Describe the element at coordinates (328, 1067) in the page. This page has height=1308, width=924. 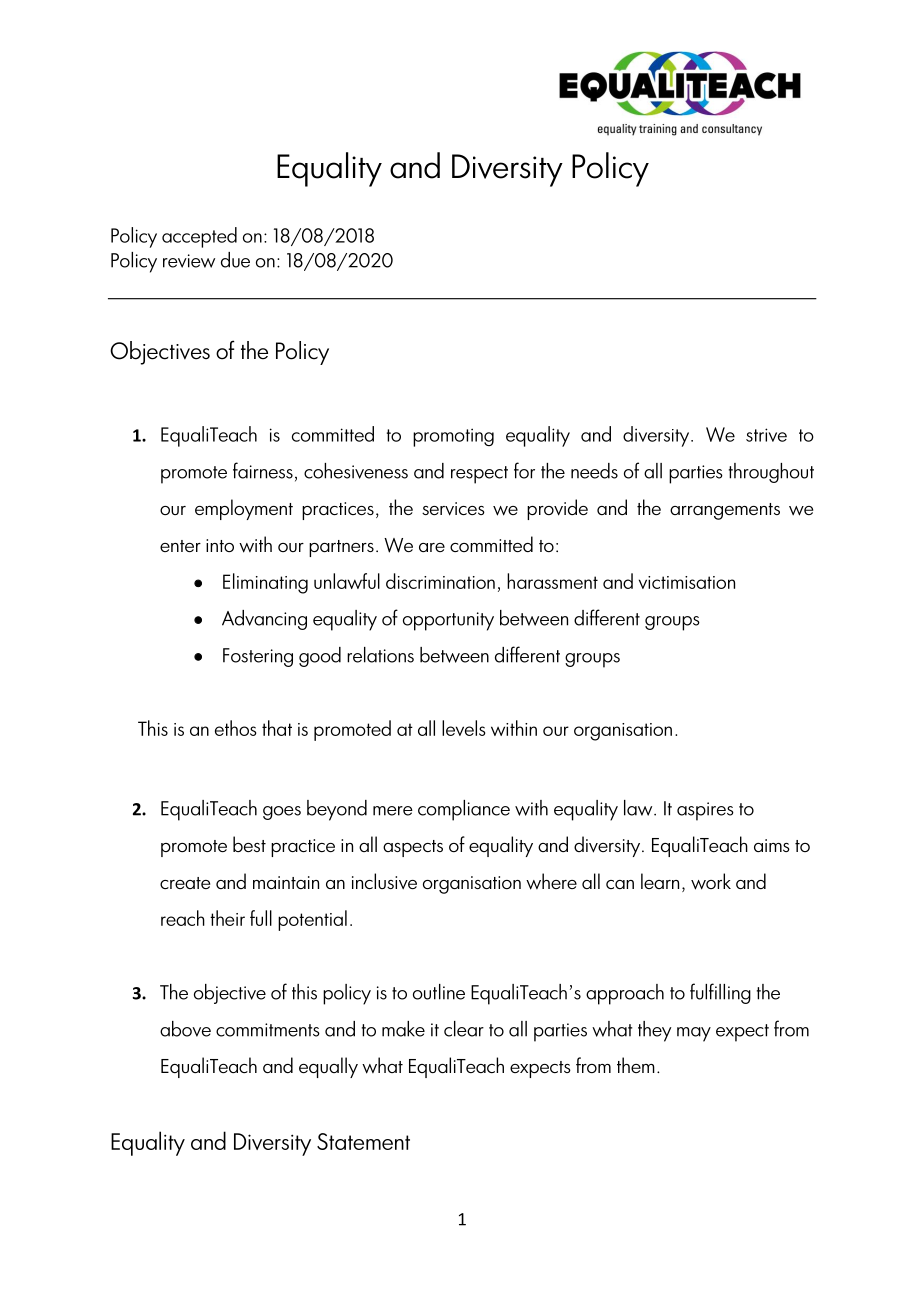
I see `equally` at that location.
